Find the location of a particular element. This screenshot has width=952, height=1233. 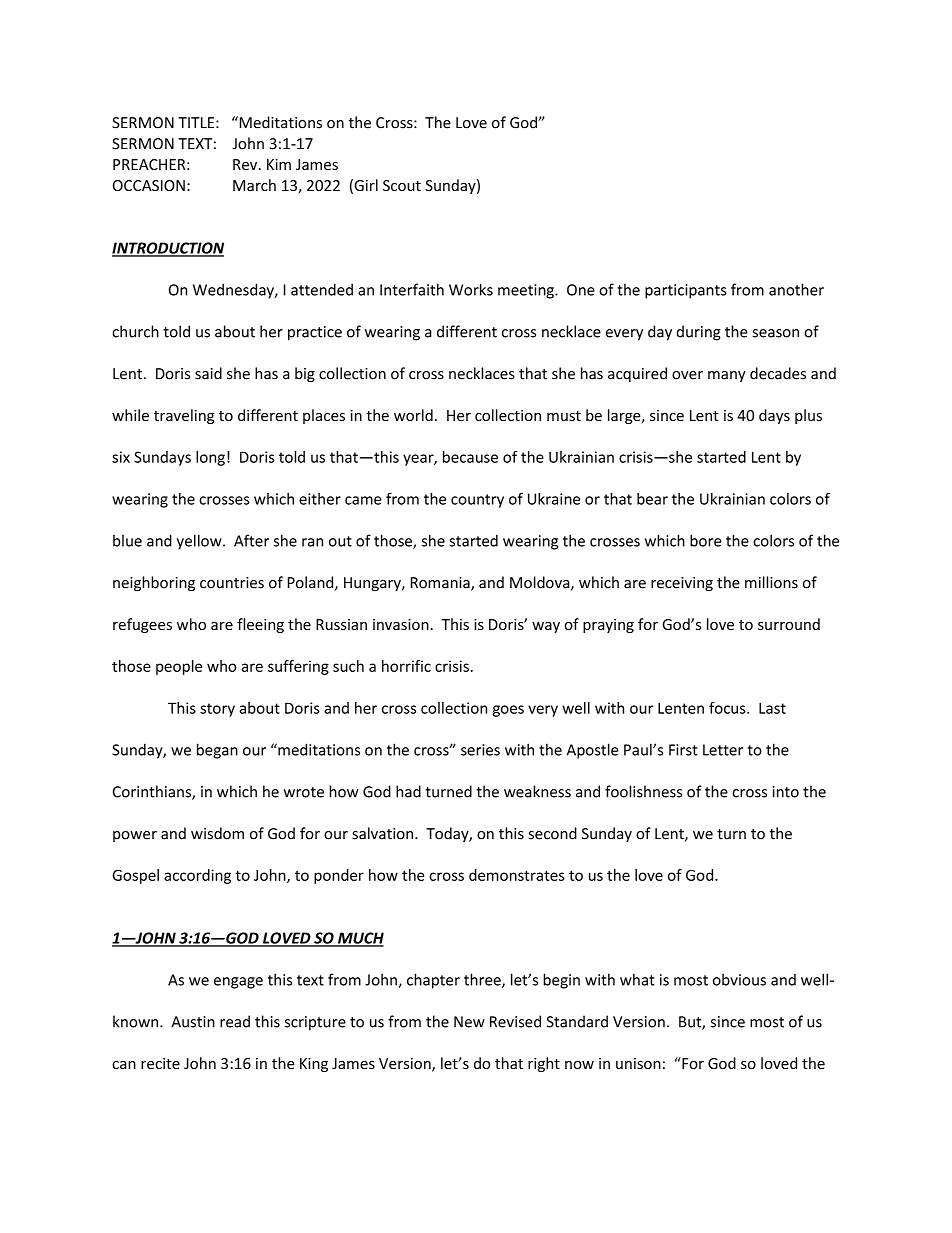

had is located at coordinates (408, 791).
